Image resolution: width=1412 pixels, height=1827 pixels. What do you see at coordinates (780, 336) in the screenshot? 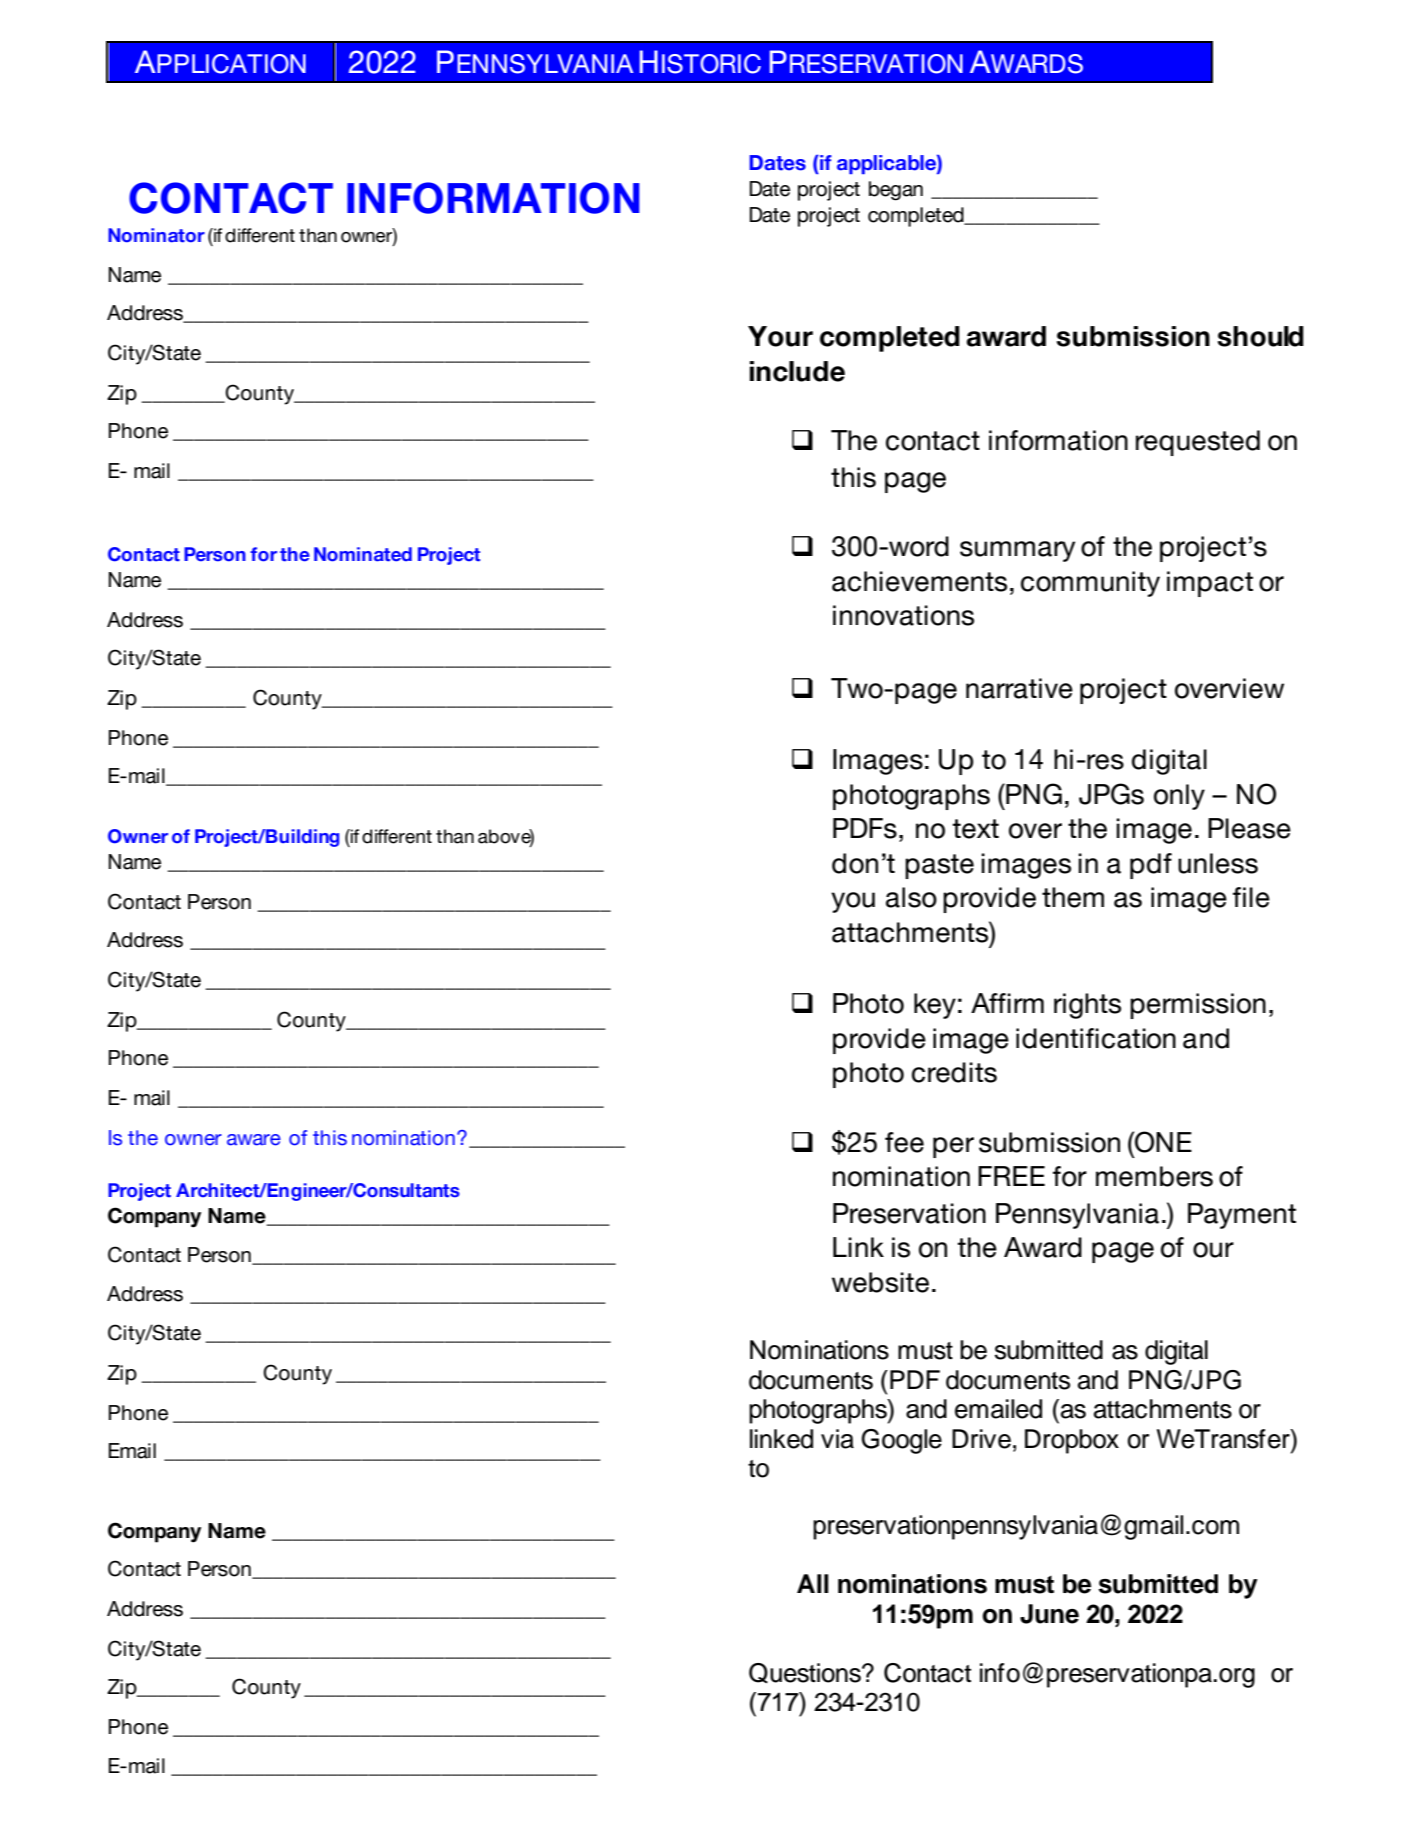
I see `Your` at bounding box center [780, 336].
